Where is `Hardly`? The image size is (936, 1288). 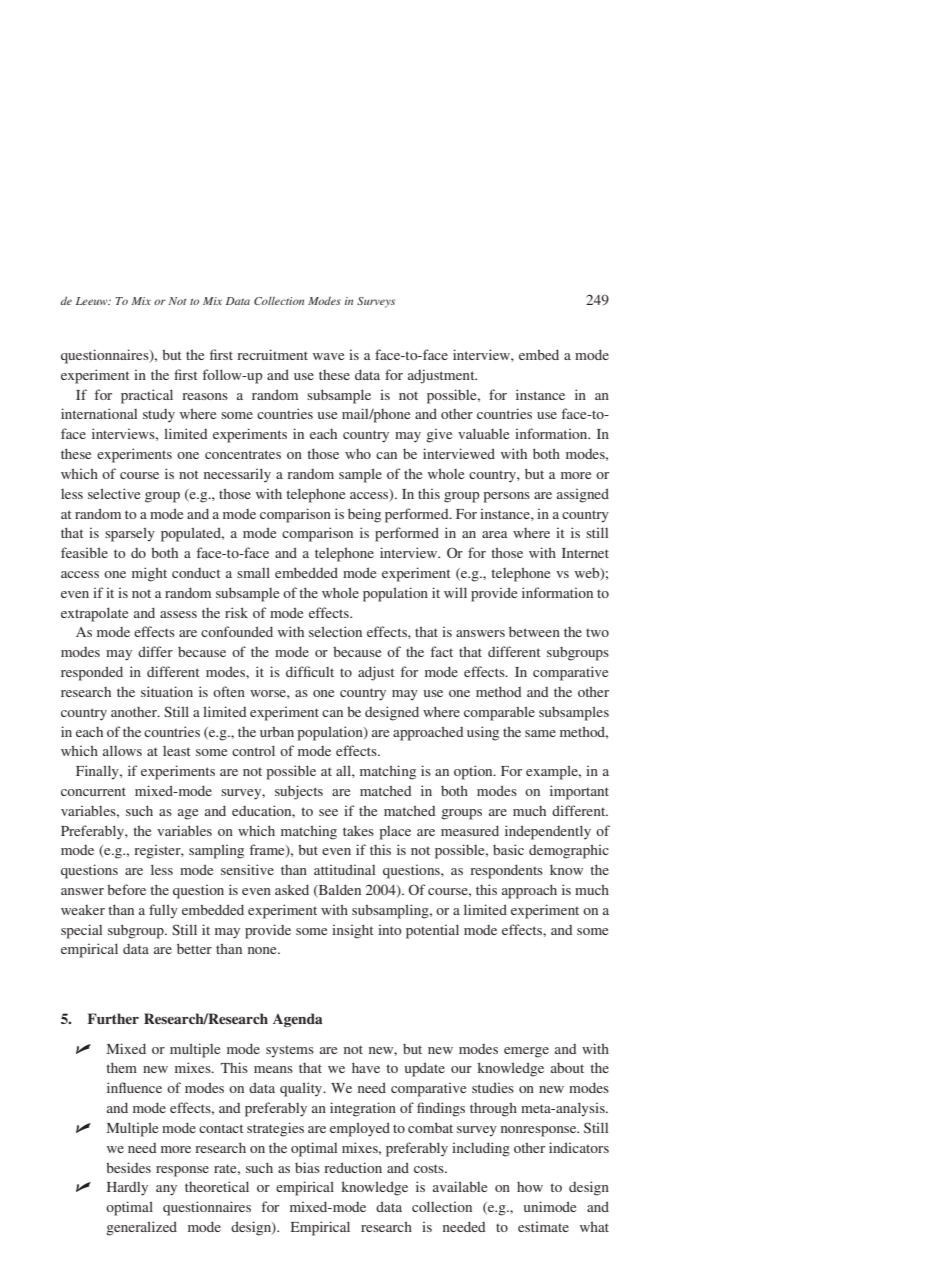
Hardly is located at coordinates (127, 1189).
